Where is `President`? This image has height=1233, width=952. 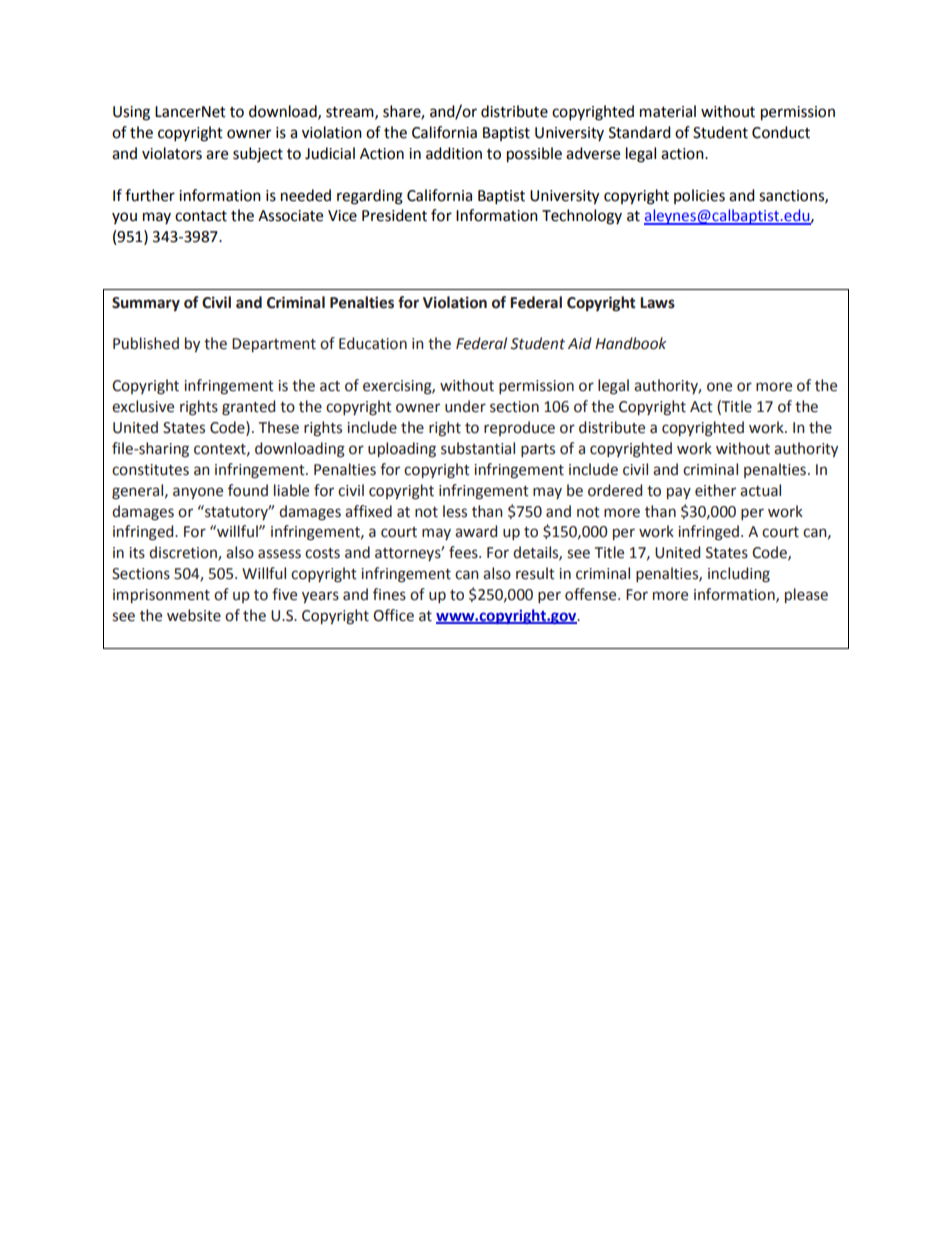
President is located at coordinates (394, 215).
